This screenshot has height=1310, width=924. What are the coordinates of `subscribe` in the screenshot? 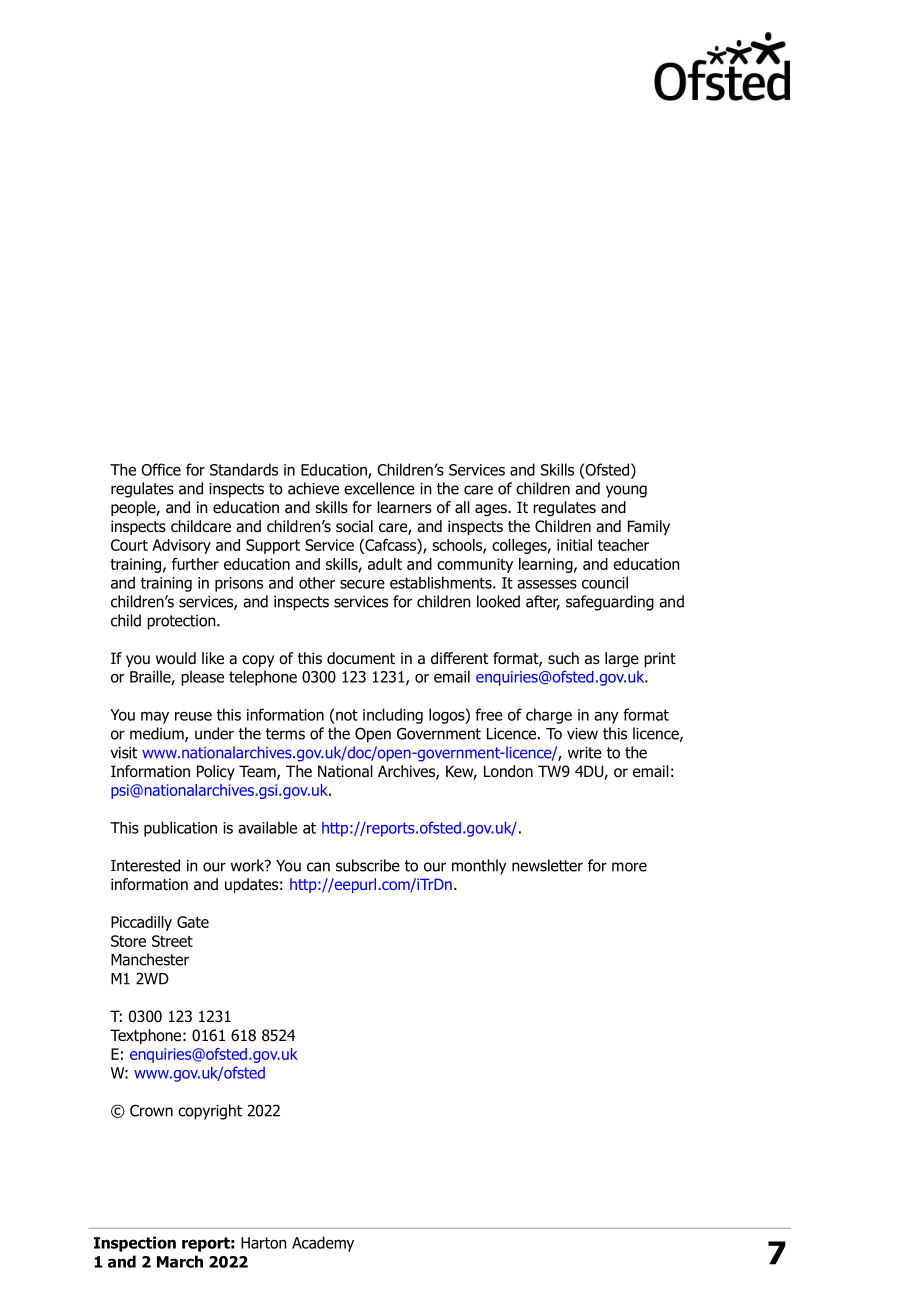 It's located at (368, 865).
